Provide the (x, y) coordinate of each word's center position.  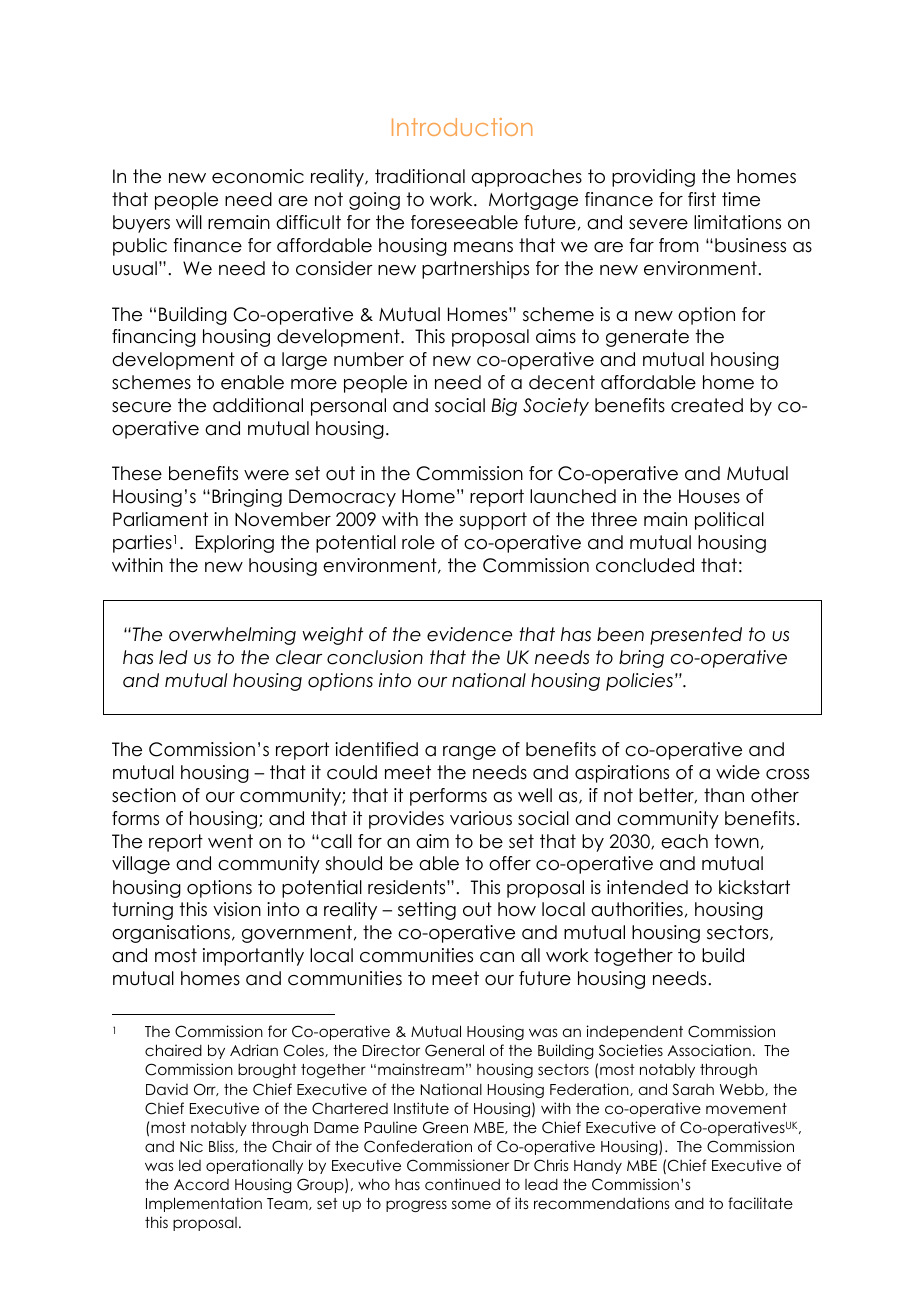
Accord (201, 1184)
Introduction (462, 127)
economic (258, 176)
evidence (469, 634)
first (702, 199)
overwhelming (232, 636)
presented (696, 636)
